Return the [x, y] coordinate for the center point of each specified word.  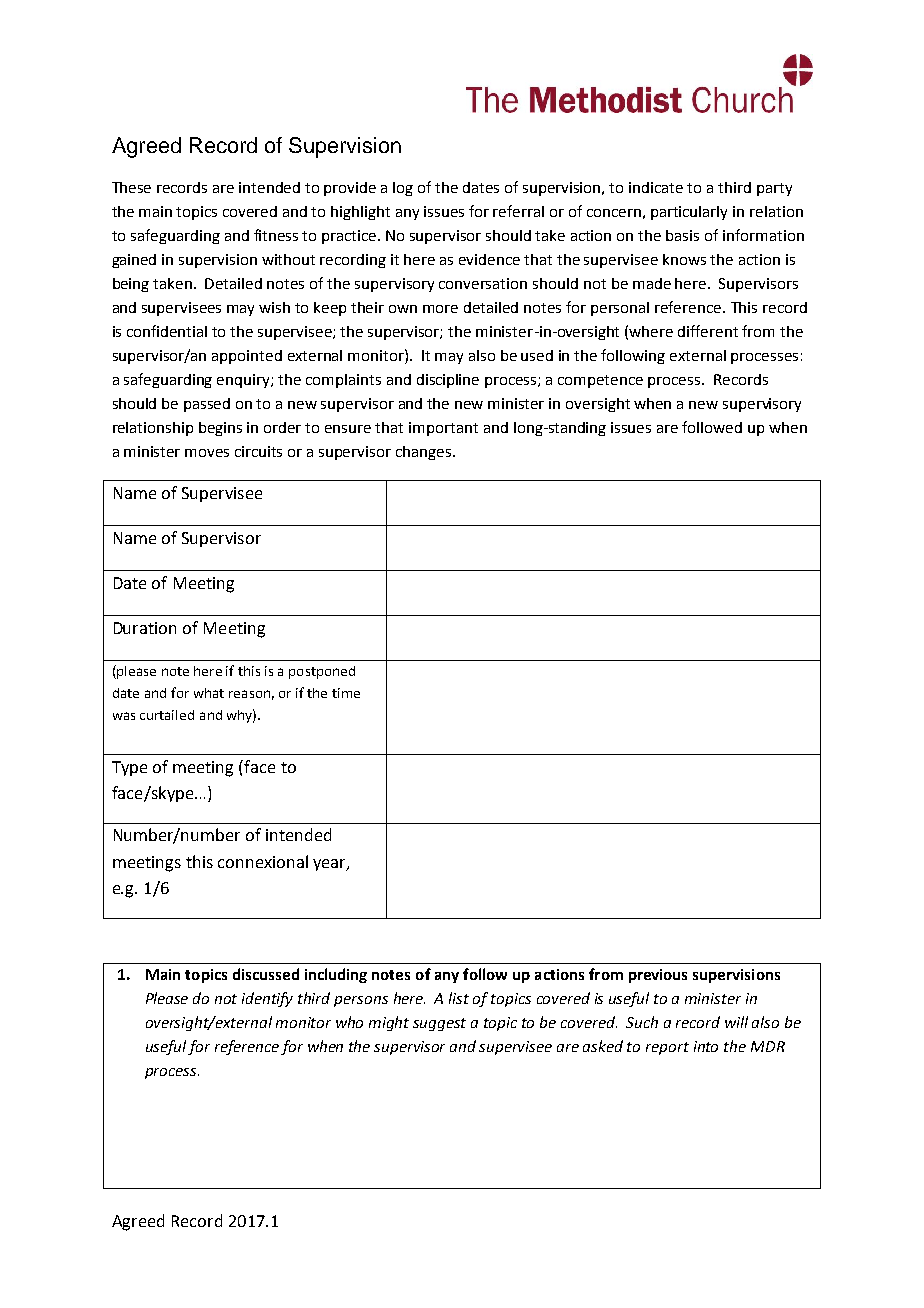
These [131, 187]
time [346, 693]
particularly [689, 213]
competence [600, 381]
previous [658, 976]
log [403, 189]
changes [423, 453]
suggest [439, 1024]
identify [267, 999]
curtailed [167, 715]
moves [207, 453]
